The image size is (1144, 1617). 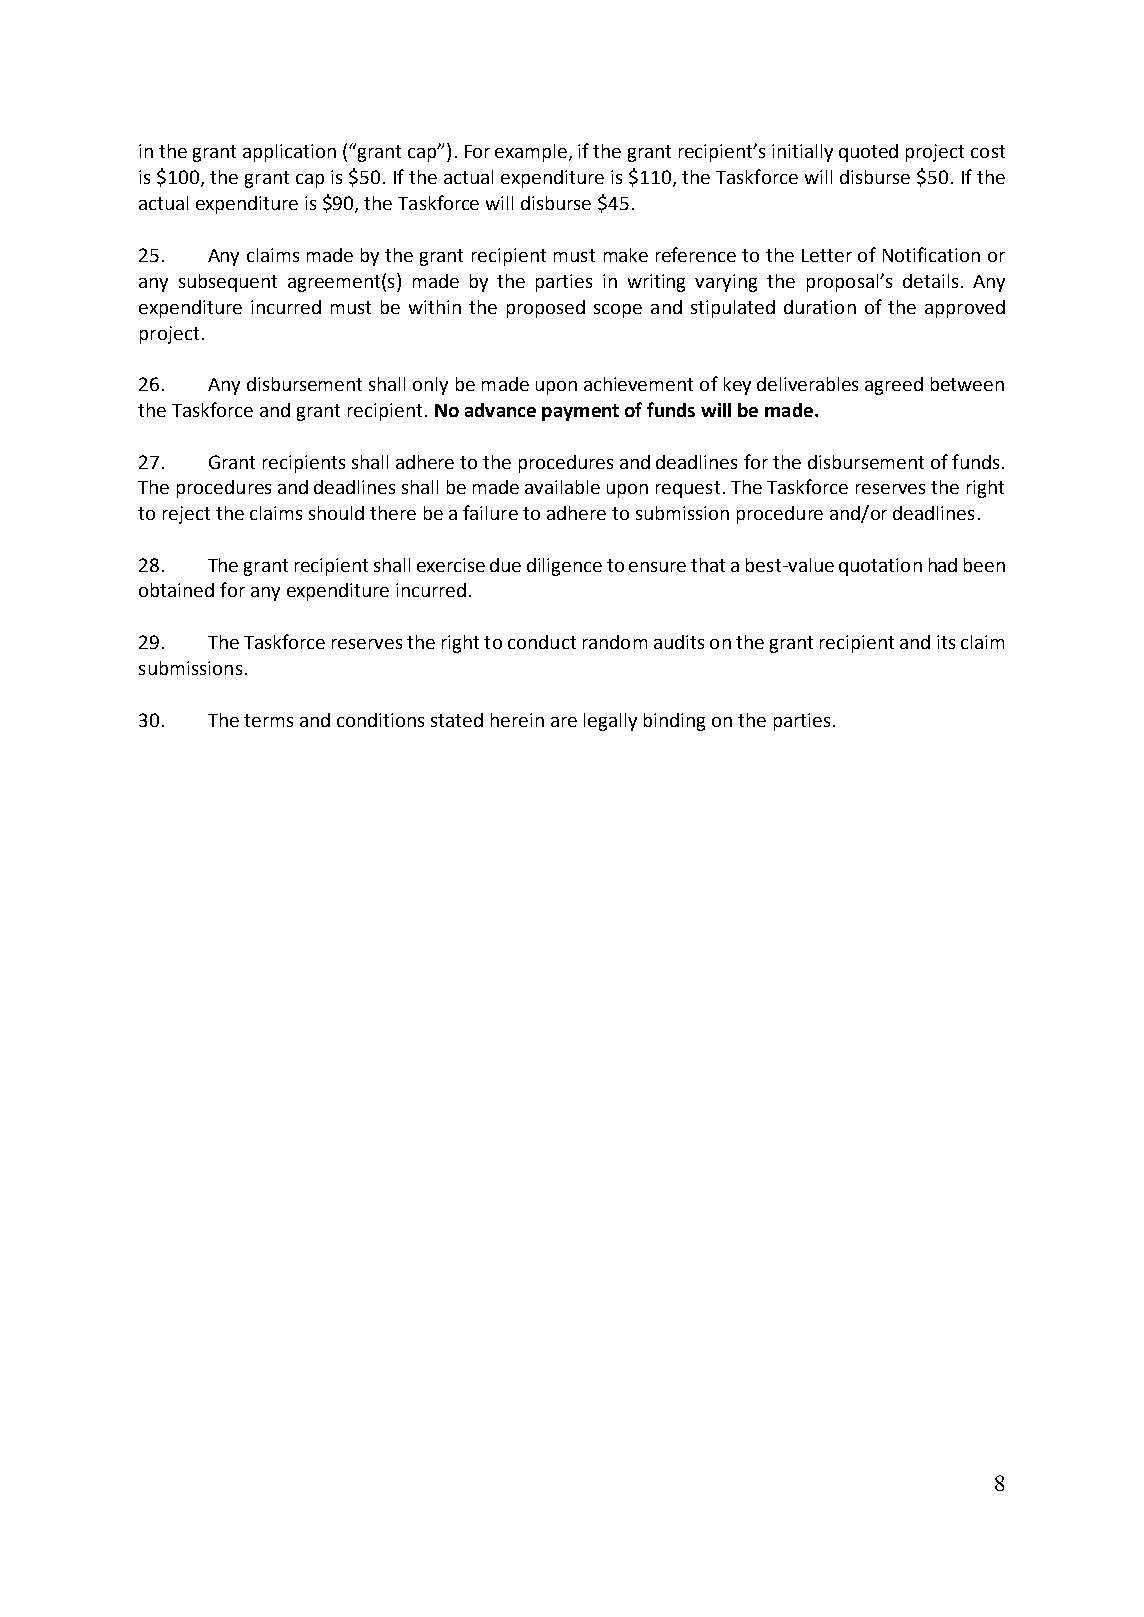 What do you see at coordinates (580, 412) in the screenshot?
I see `payment` at bounding box center [580, 412].
